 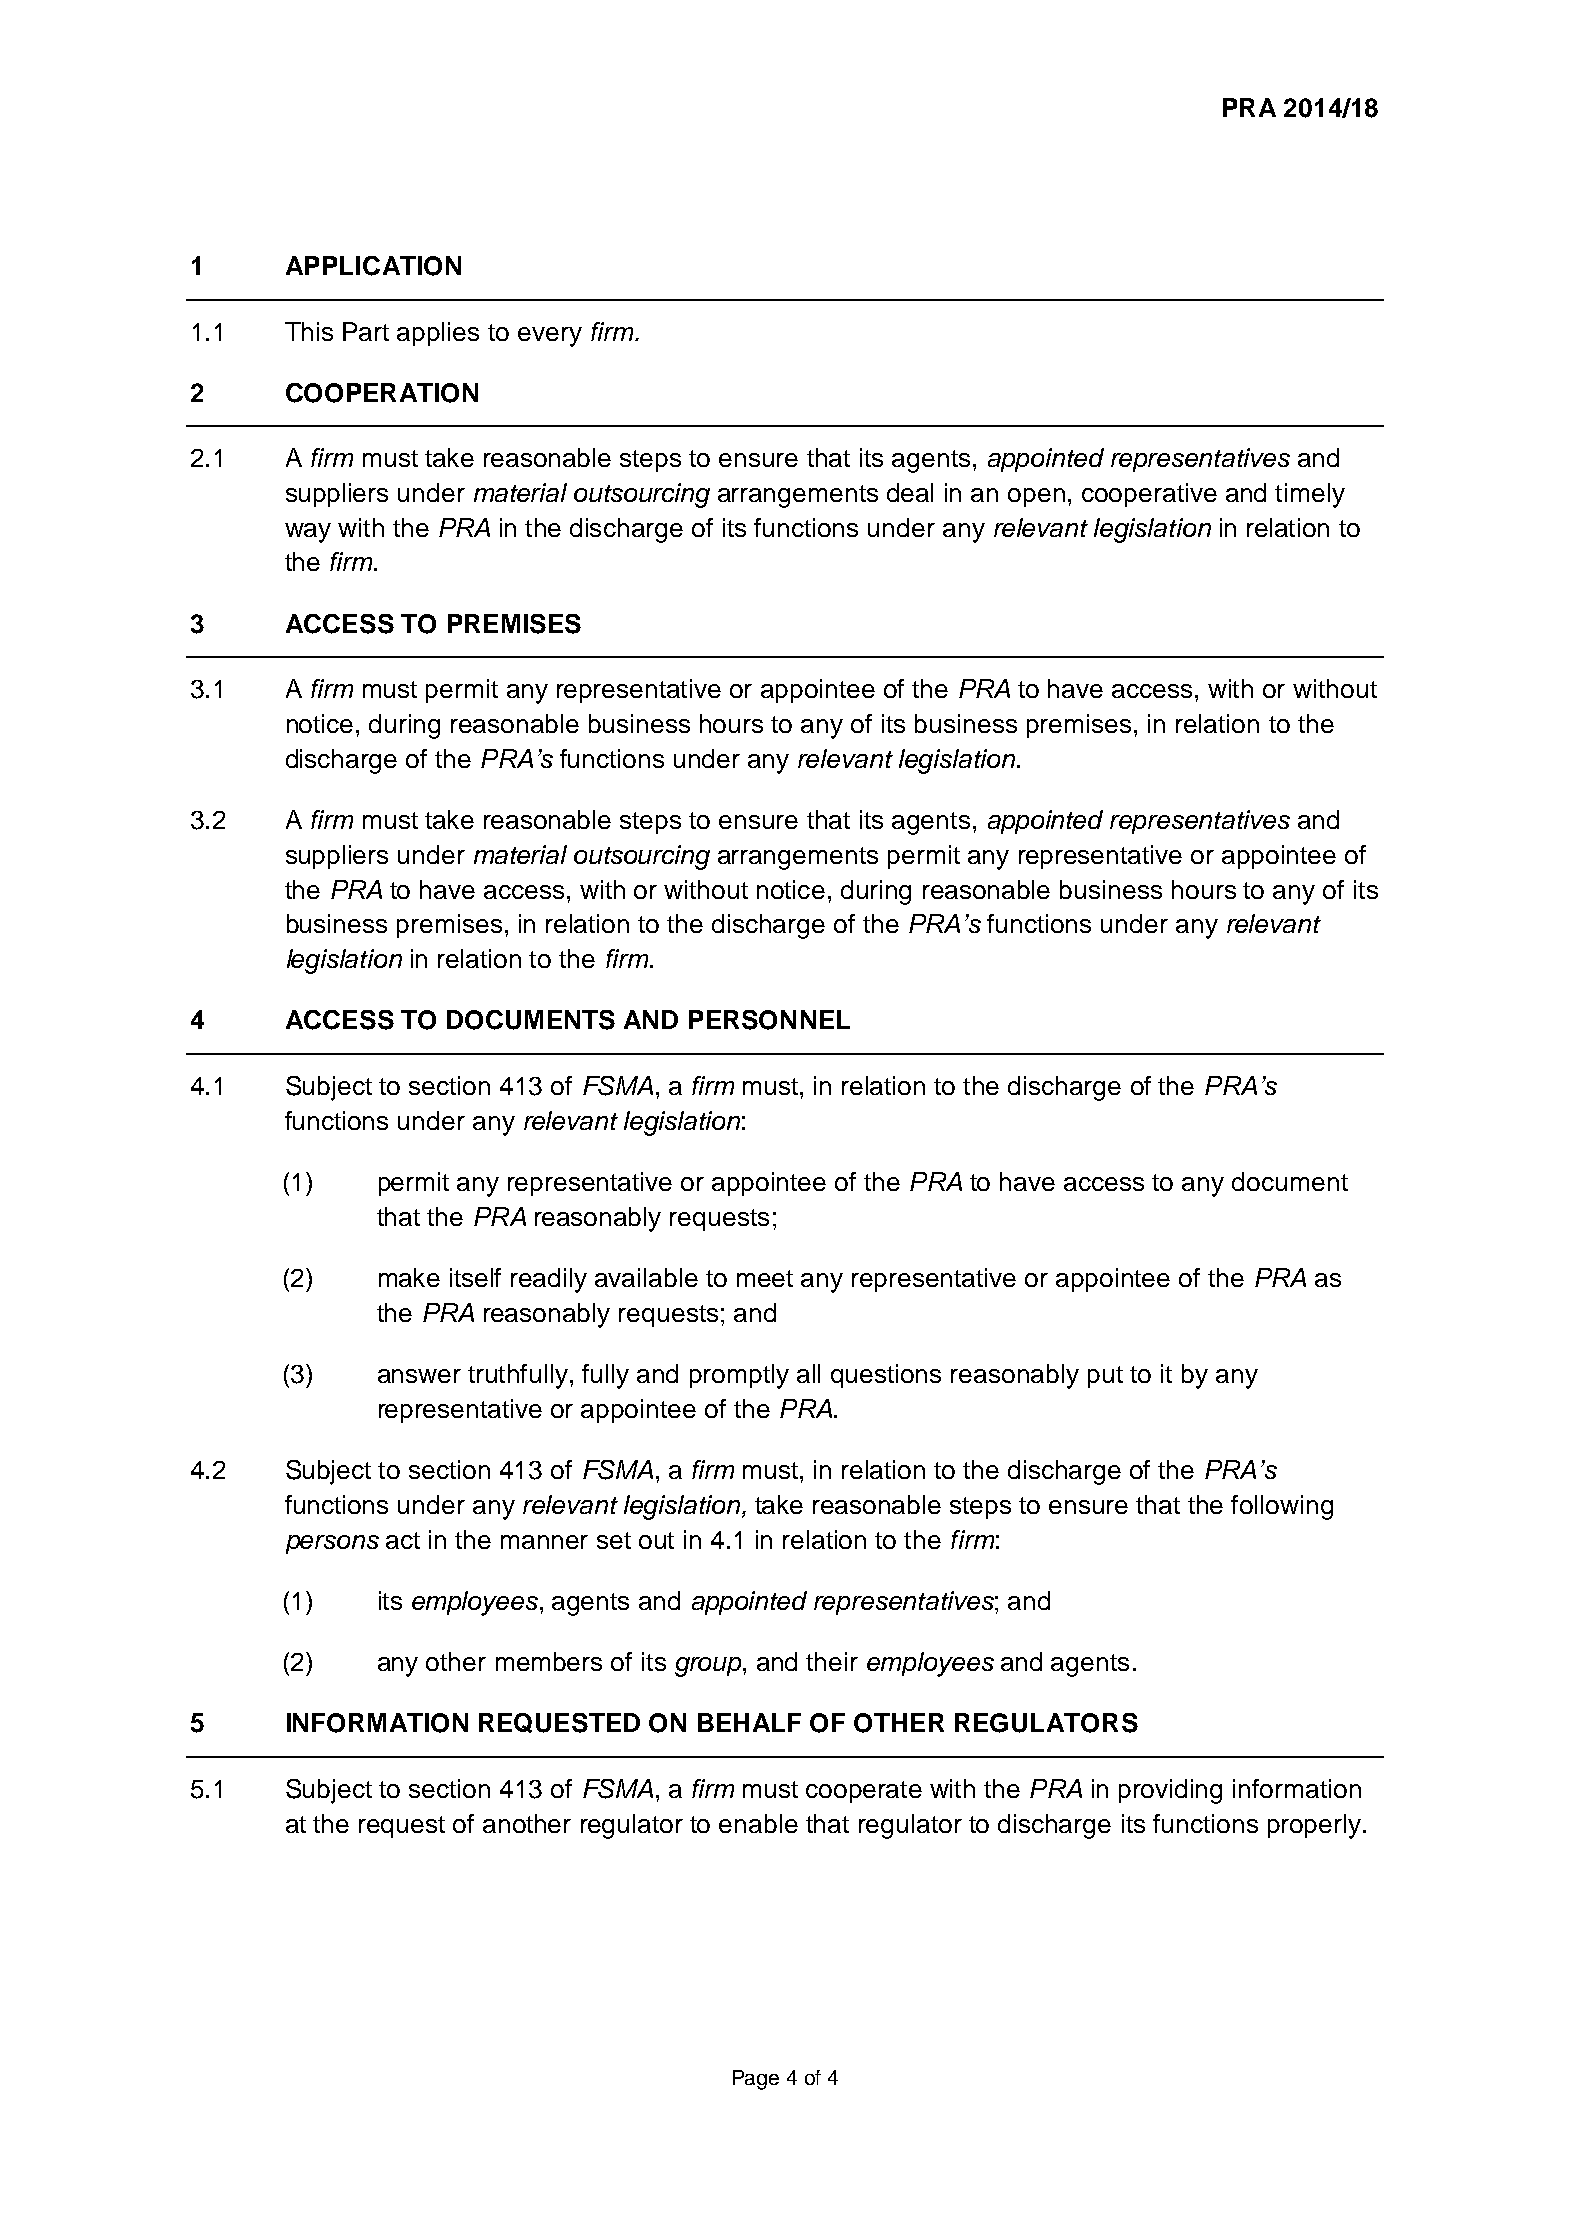 I want to click on members, so click(x=549, y=1661).
